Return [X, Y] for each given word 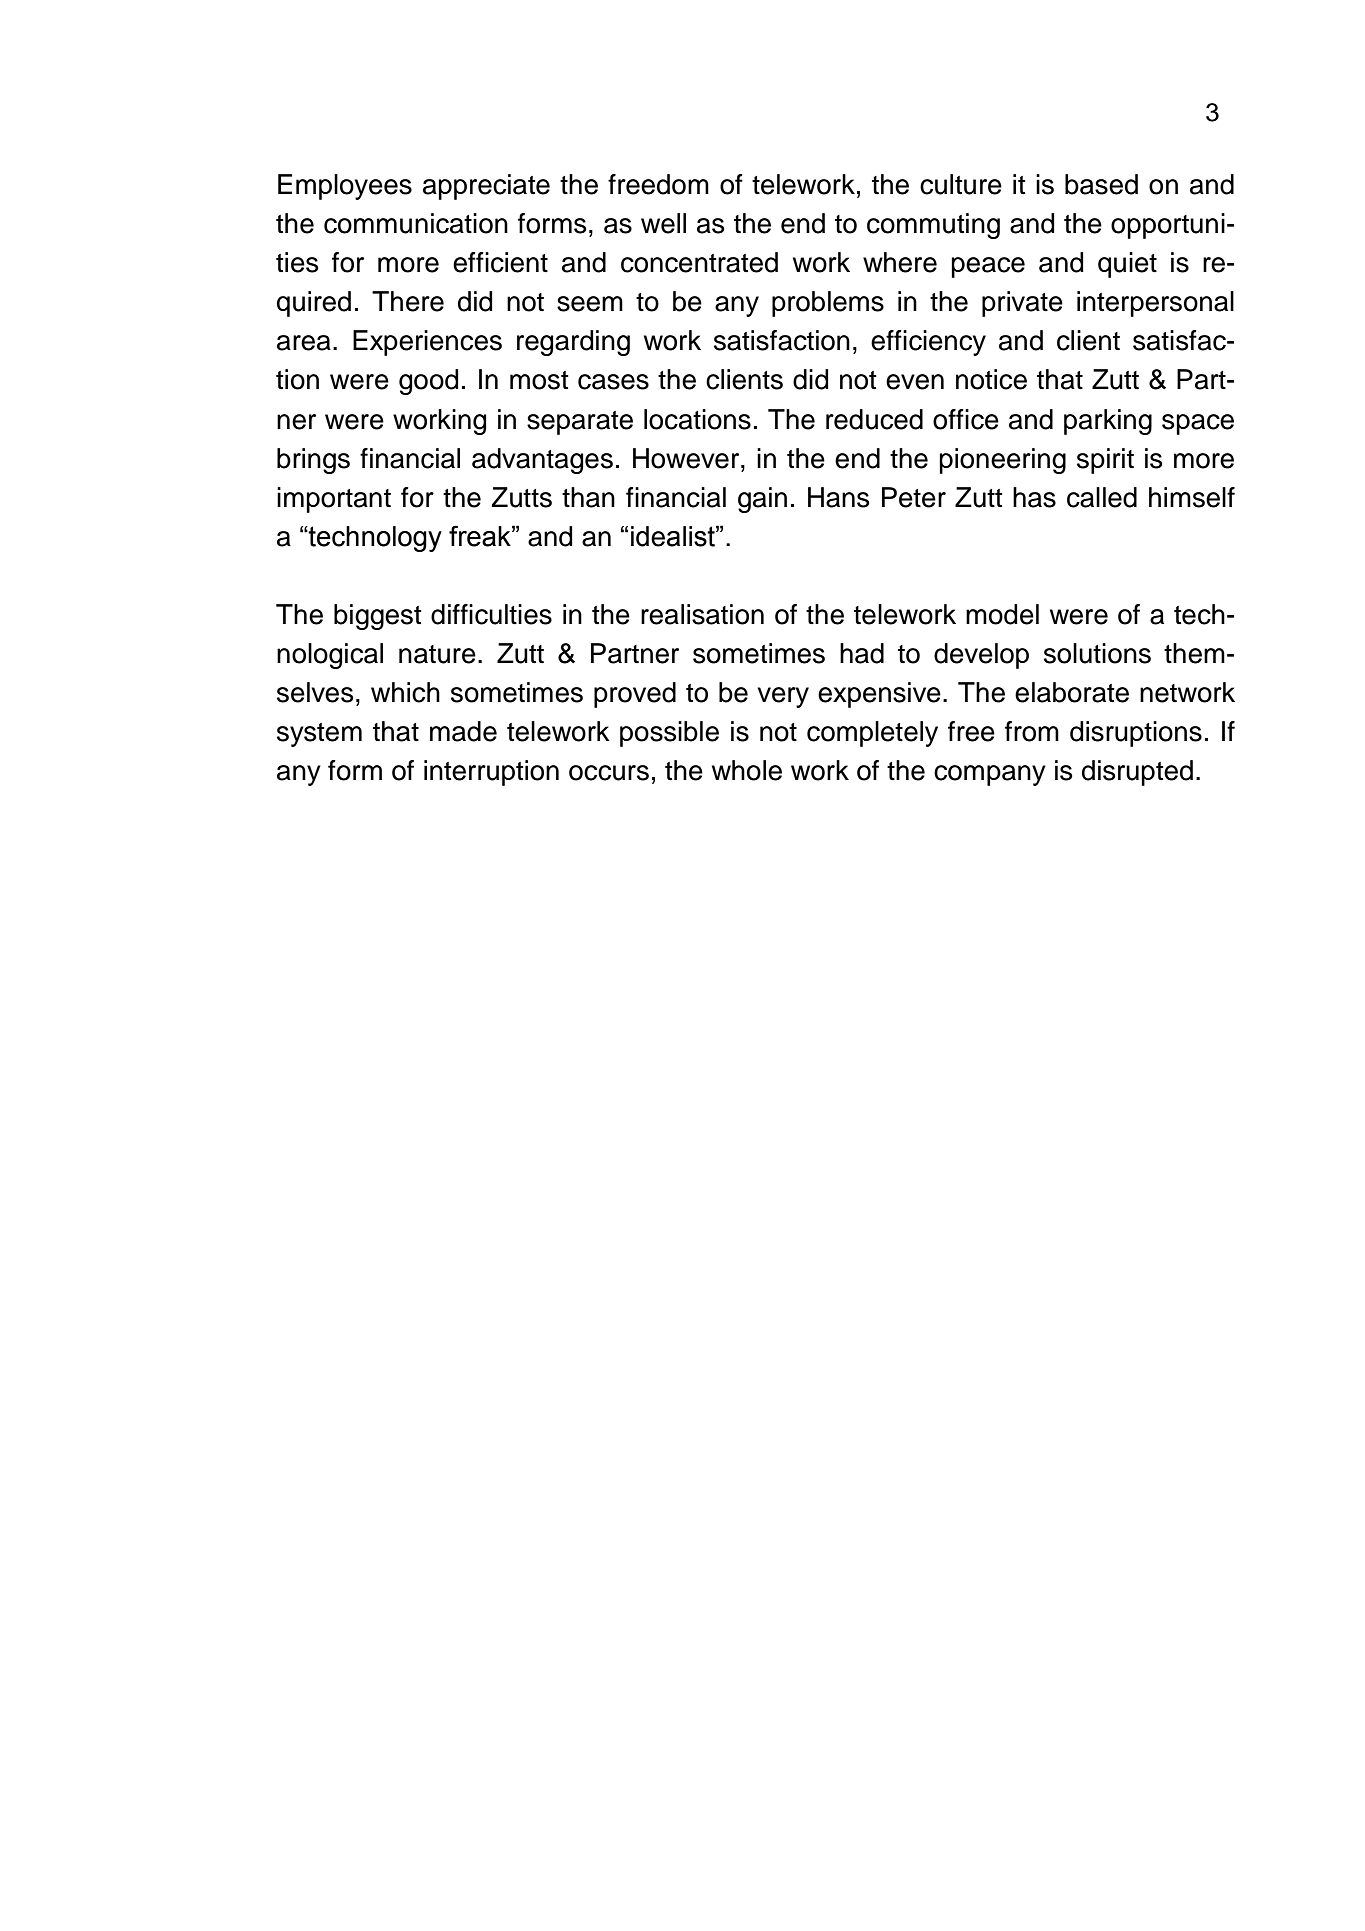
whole [747, 770]
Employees [345, 187]
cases [613, 382]
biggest [377, 617]
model [1002, 614]
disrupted [1137, 773]
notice [991, 379]
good [428, 382]
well [663, 223]
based [1101, 184]
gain [762, 500]
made [463, 731]
